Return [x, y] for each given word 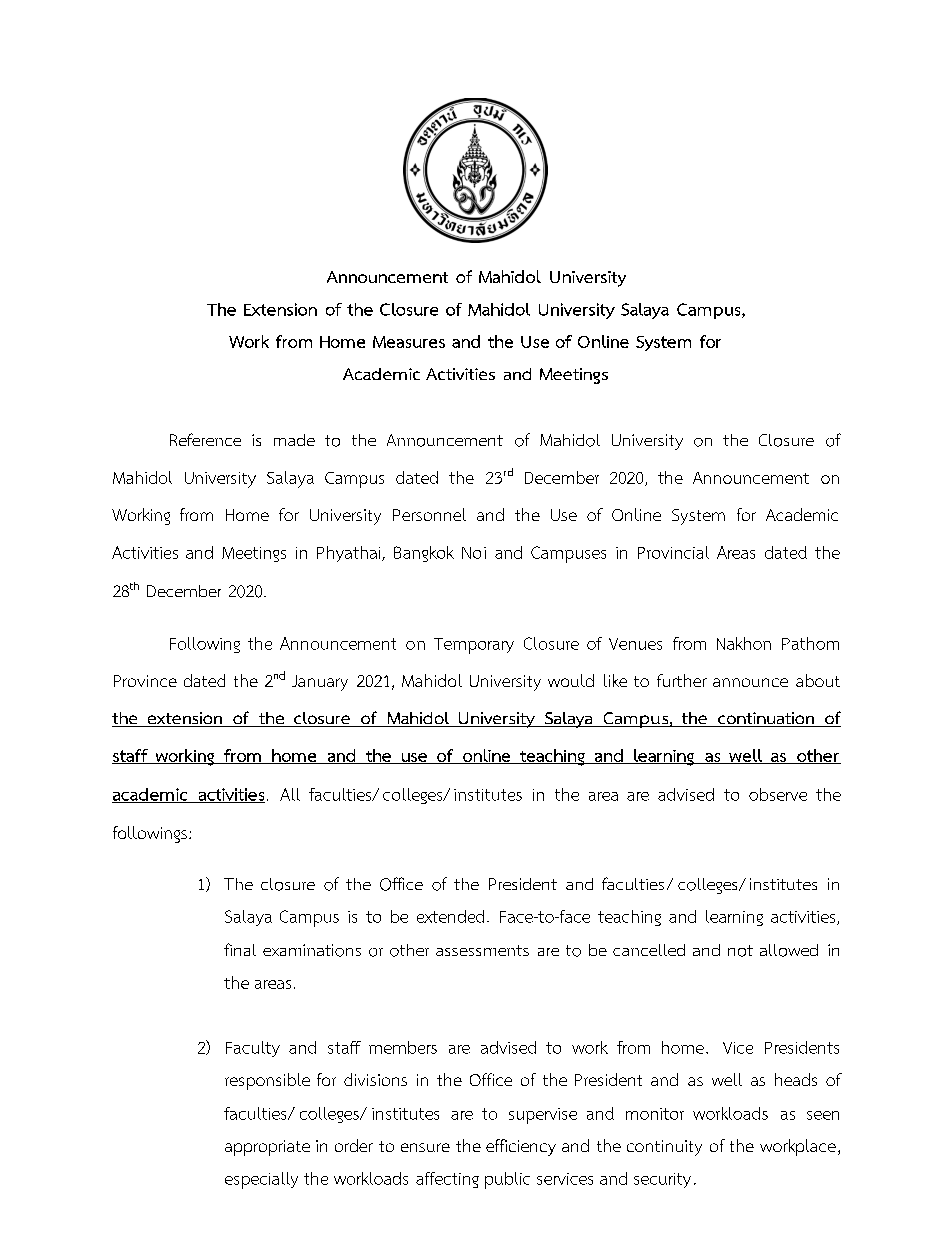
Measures [409, 342]
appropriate [267, 1148]
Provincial [673, 552]
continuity [664, 1148]
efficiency [521, 1147]
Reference [205, 439]
